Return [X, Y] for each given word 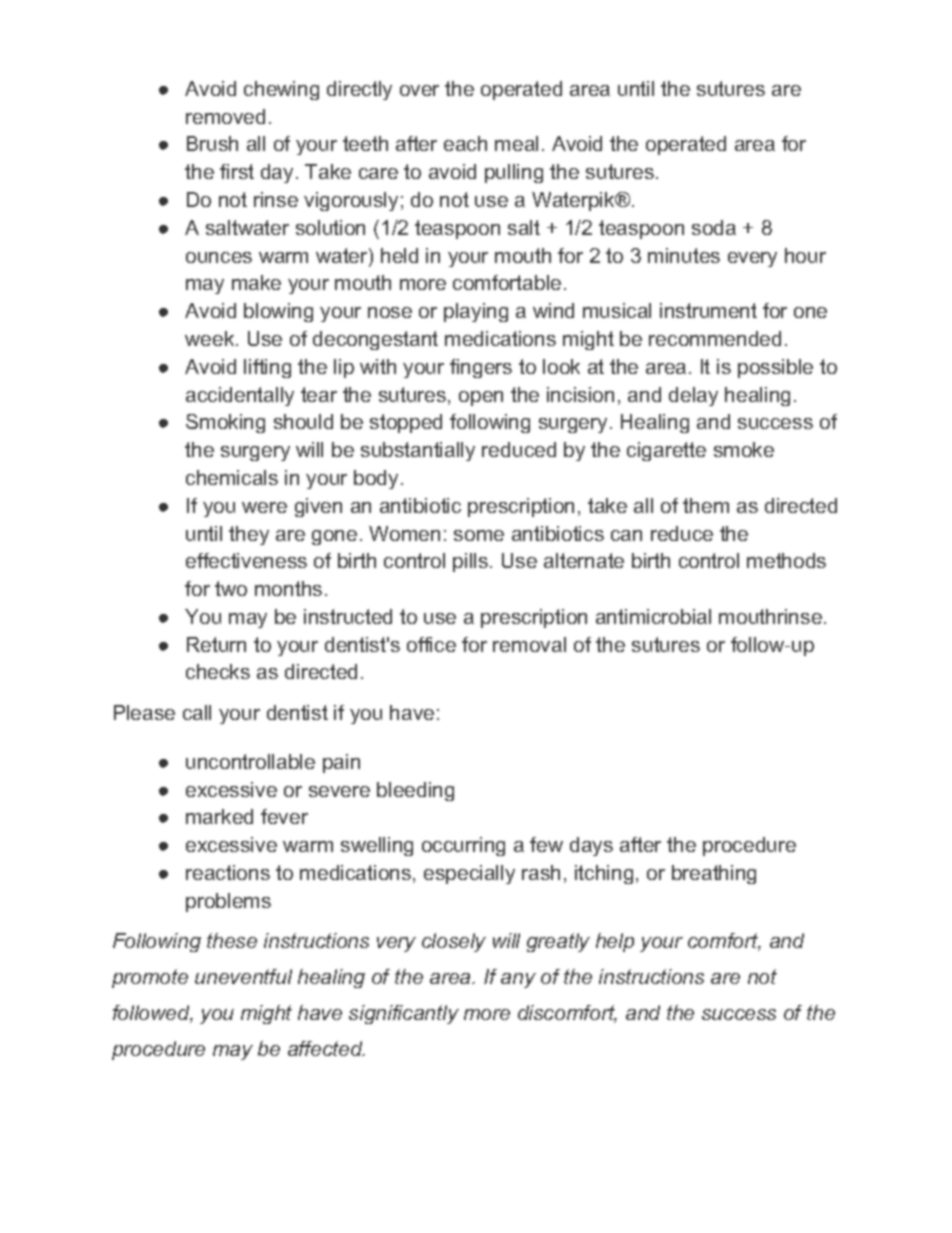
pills [470, 562]
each [465, 143]
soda [714, 227]
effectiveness [246, 560]
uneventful [243, 976]
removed [225, 116]
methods [786, 560]
